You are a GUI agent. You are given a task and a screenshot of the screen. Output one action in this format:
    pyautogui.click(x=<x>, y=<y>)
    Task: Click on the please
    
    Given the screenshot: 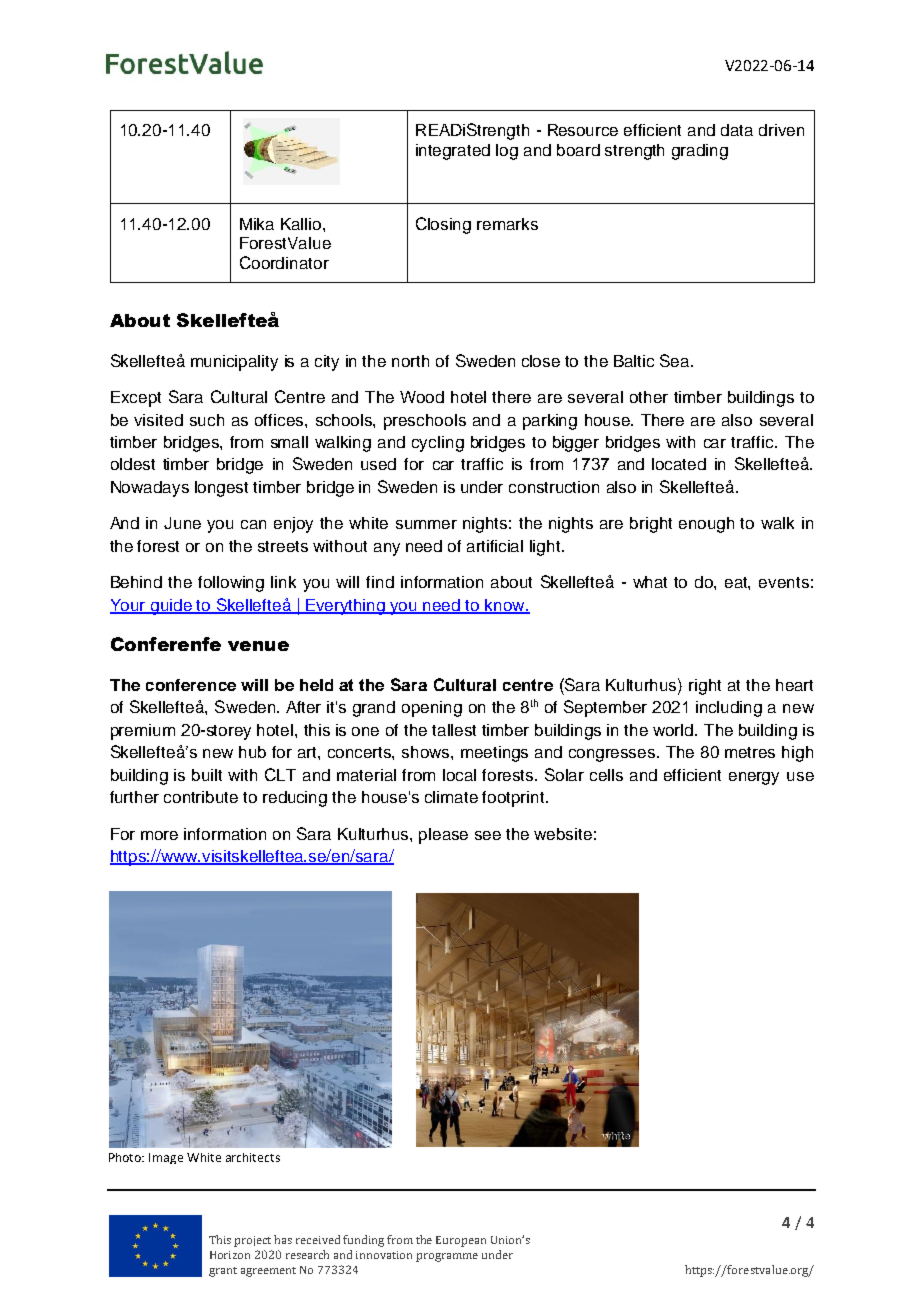 What is the action you would take?
    pyautogui.click(x=443, y=836)
